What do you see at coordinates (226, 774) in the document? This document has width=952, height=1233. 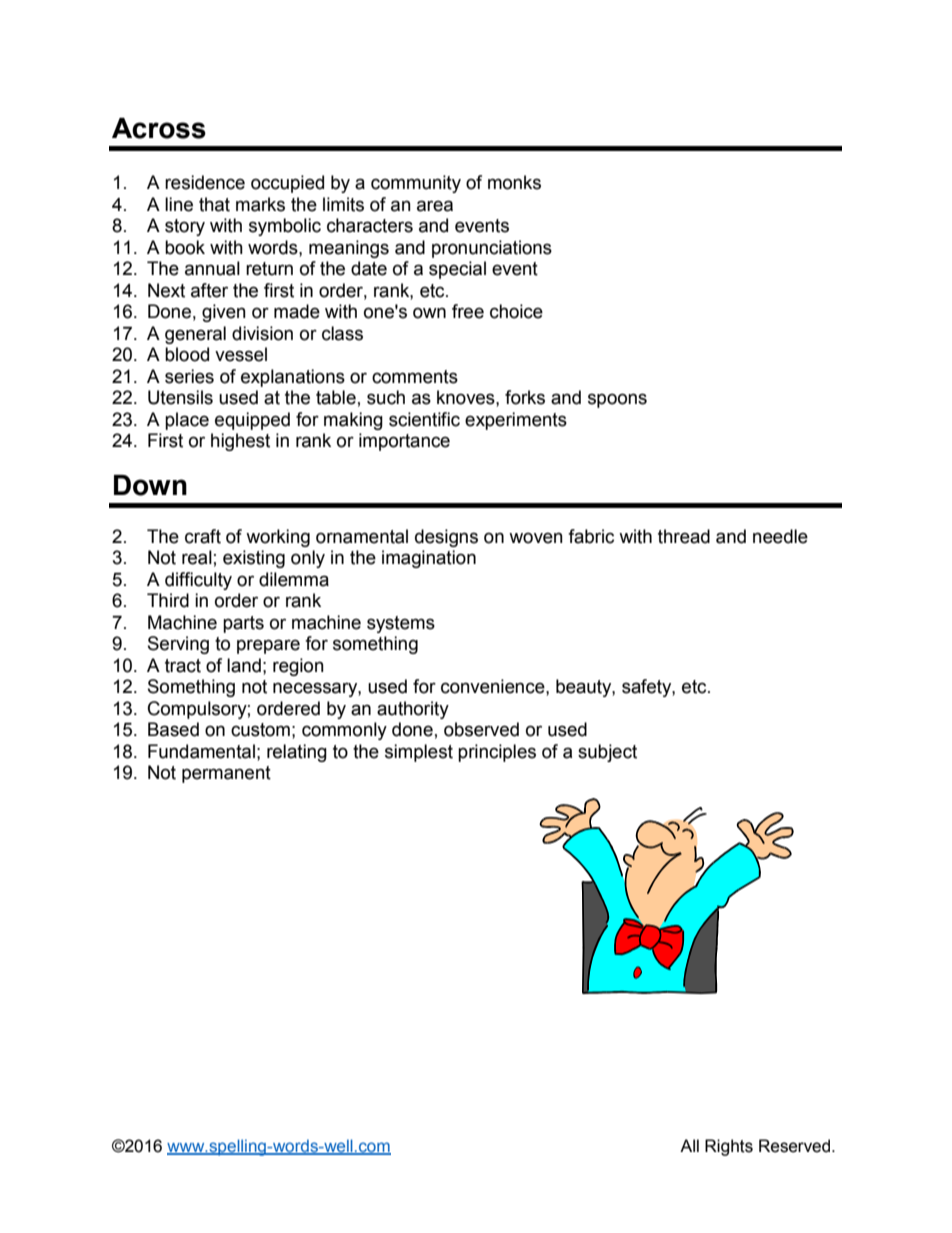 I see `permanent` at bounding box center [226, 774].
